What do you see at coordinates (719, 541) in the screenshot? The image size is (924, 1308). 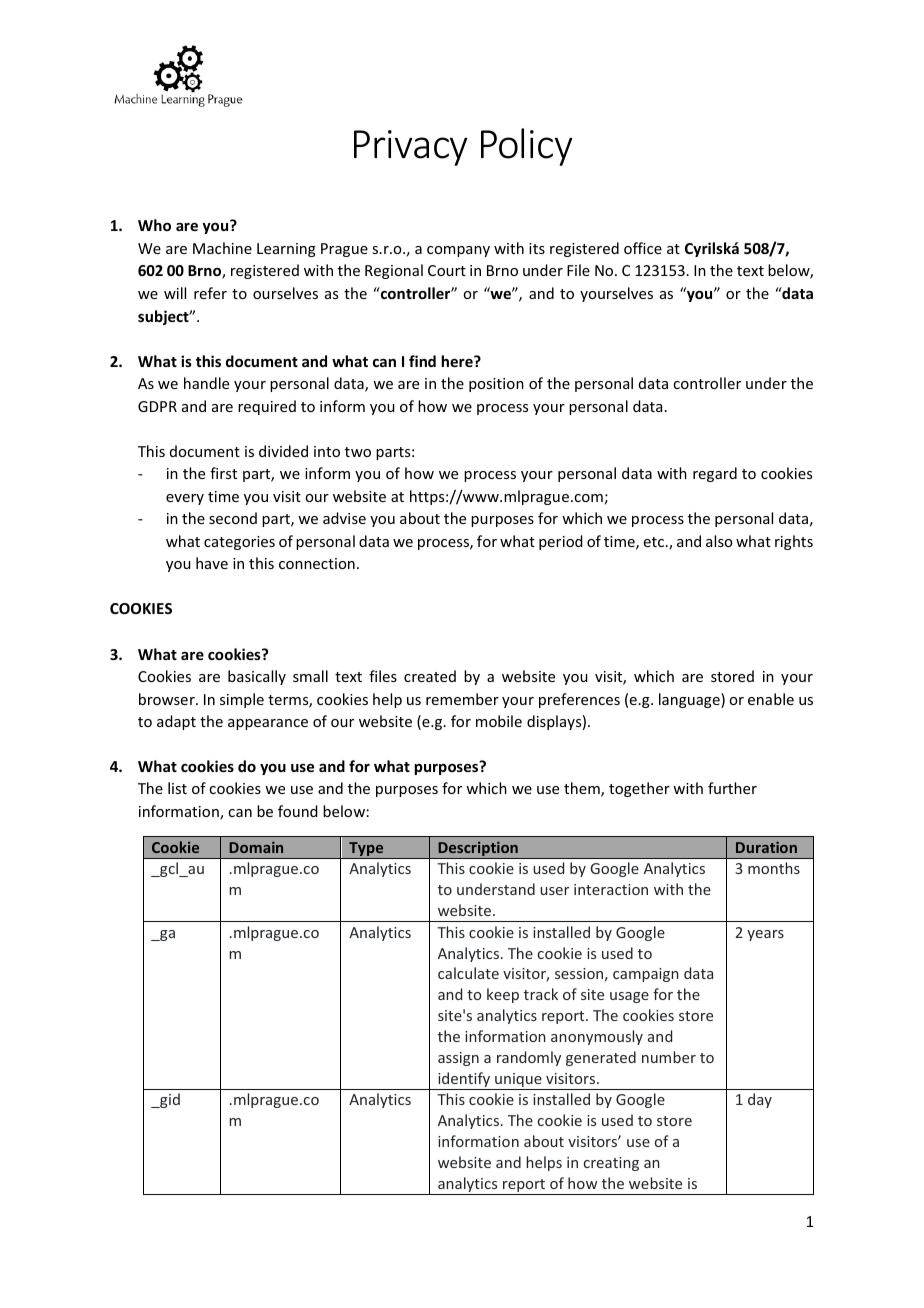 I see `also` at bounding box center [719, 541].
